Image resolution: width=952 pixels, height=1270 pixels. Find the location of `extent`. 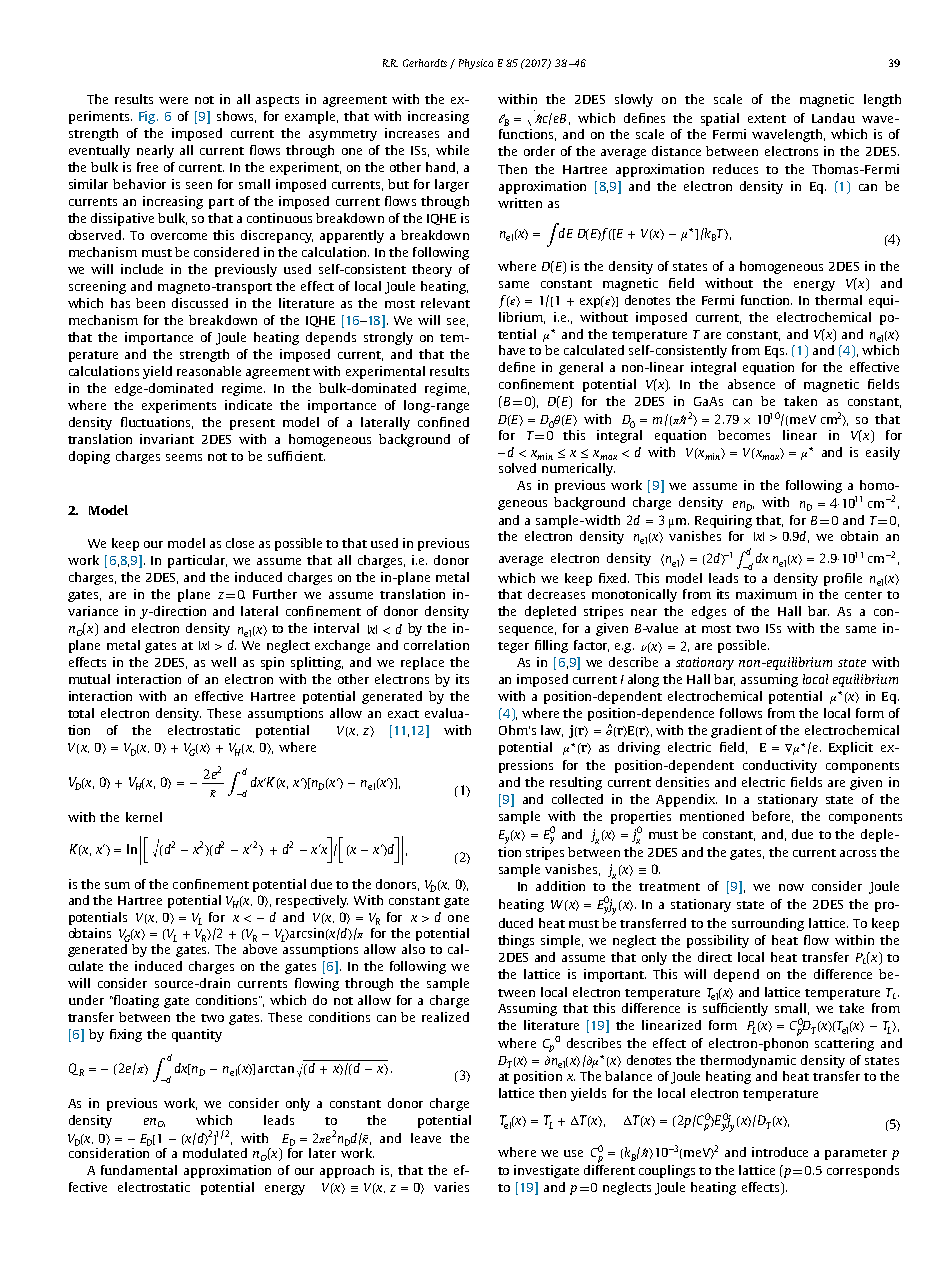

extent is located at coordinates (767, 119).
